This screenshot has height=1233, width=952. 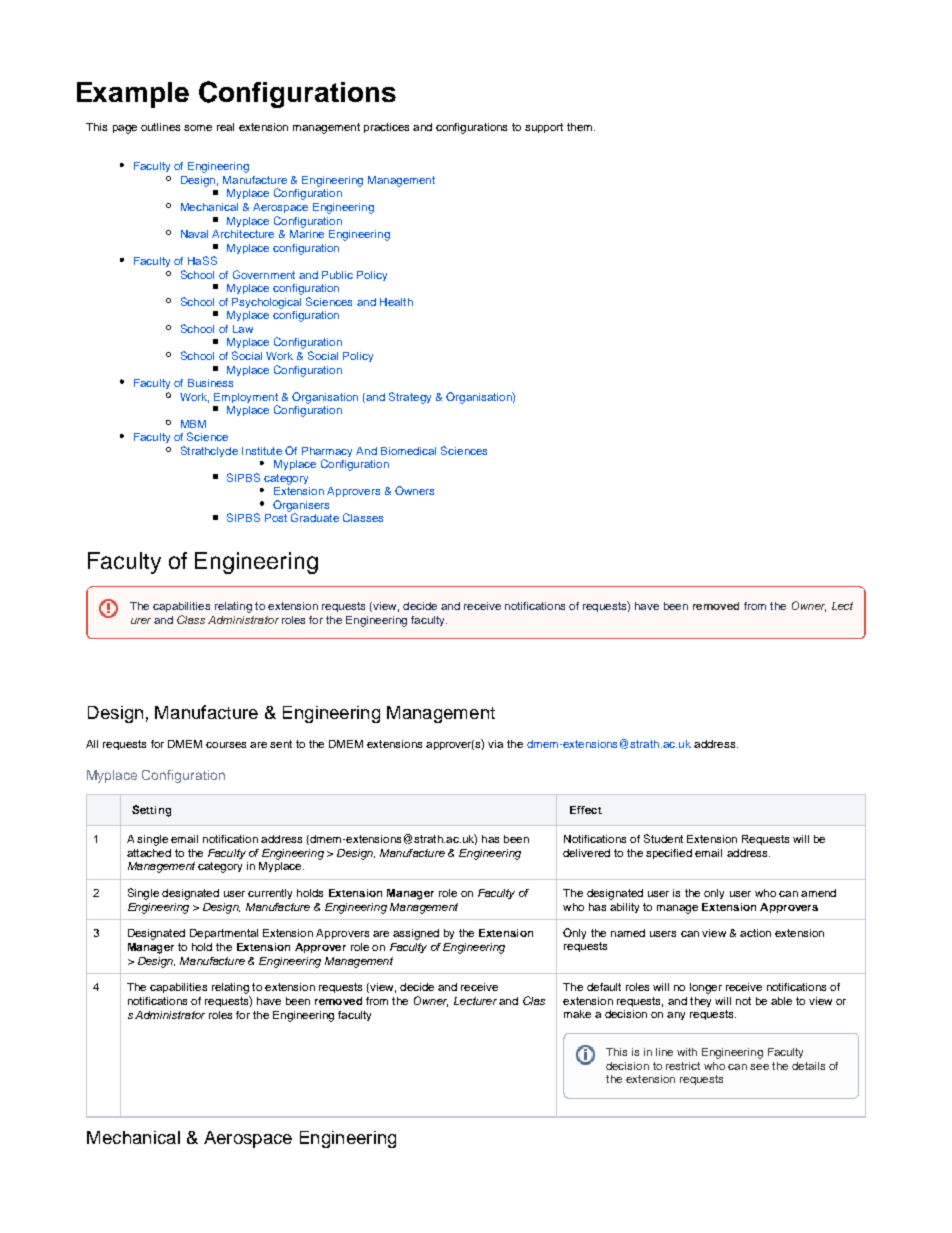 What do you see at coordinates (495, 744) in the screenshot?
I see `via` at bounding box center [495, 744].
